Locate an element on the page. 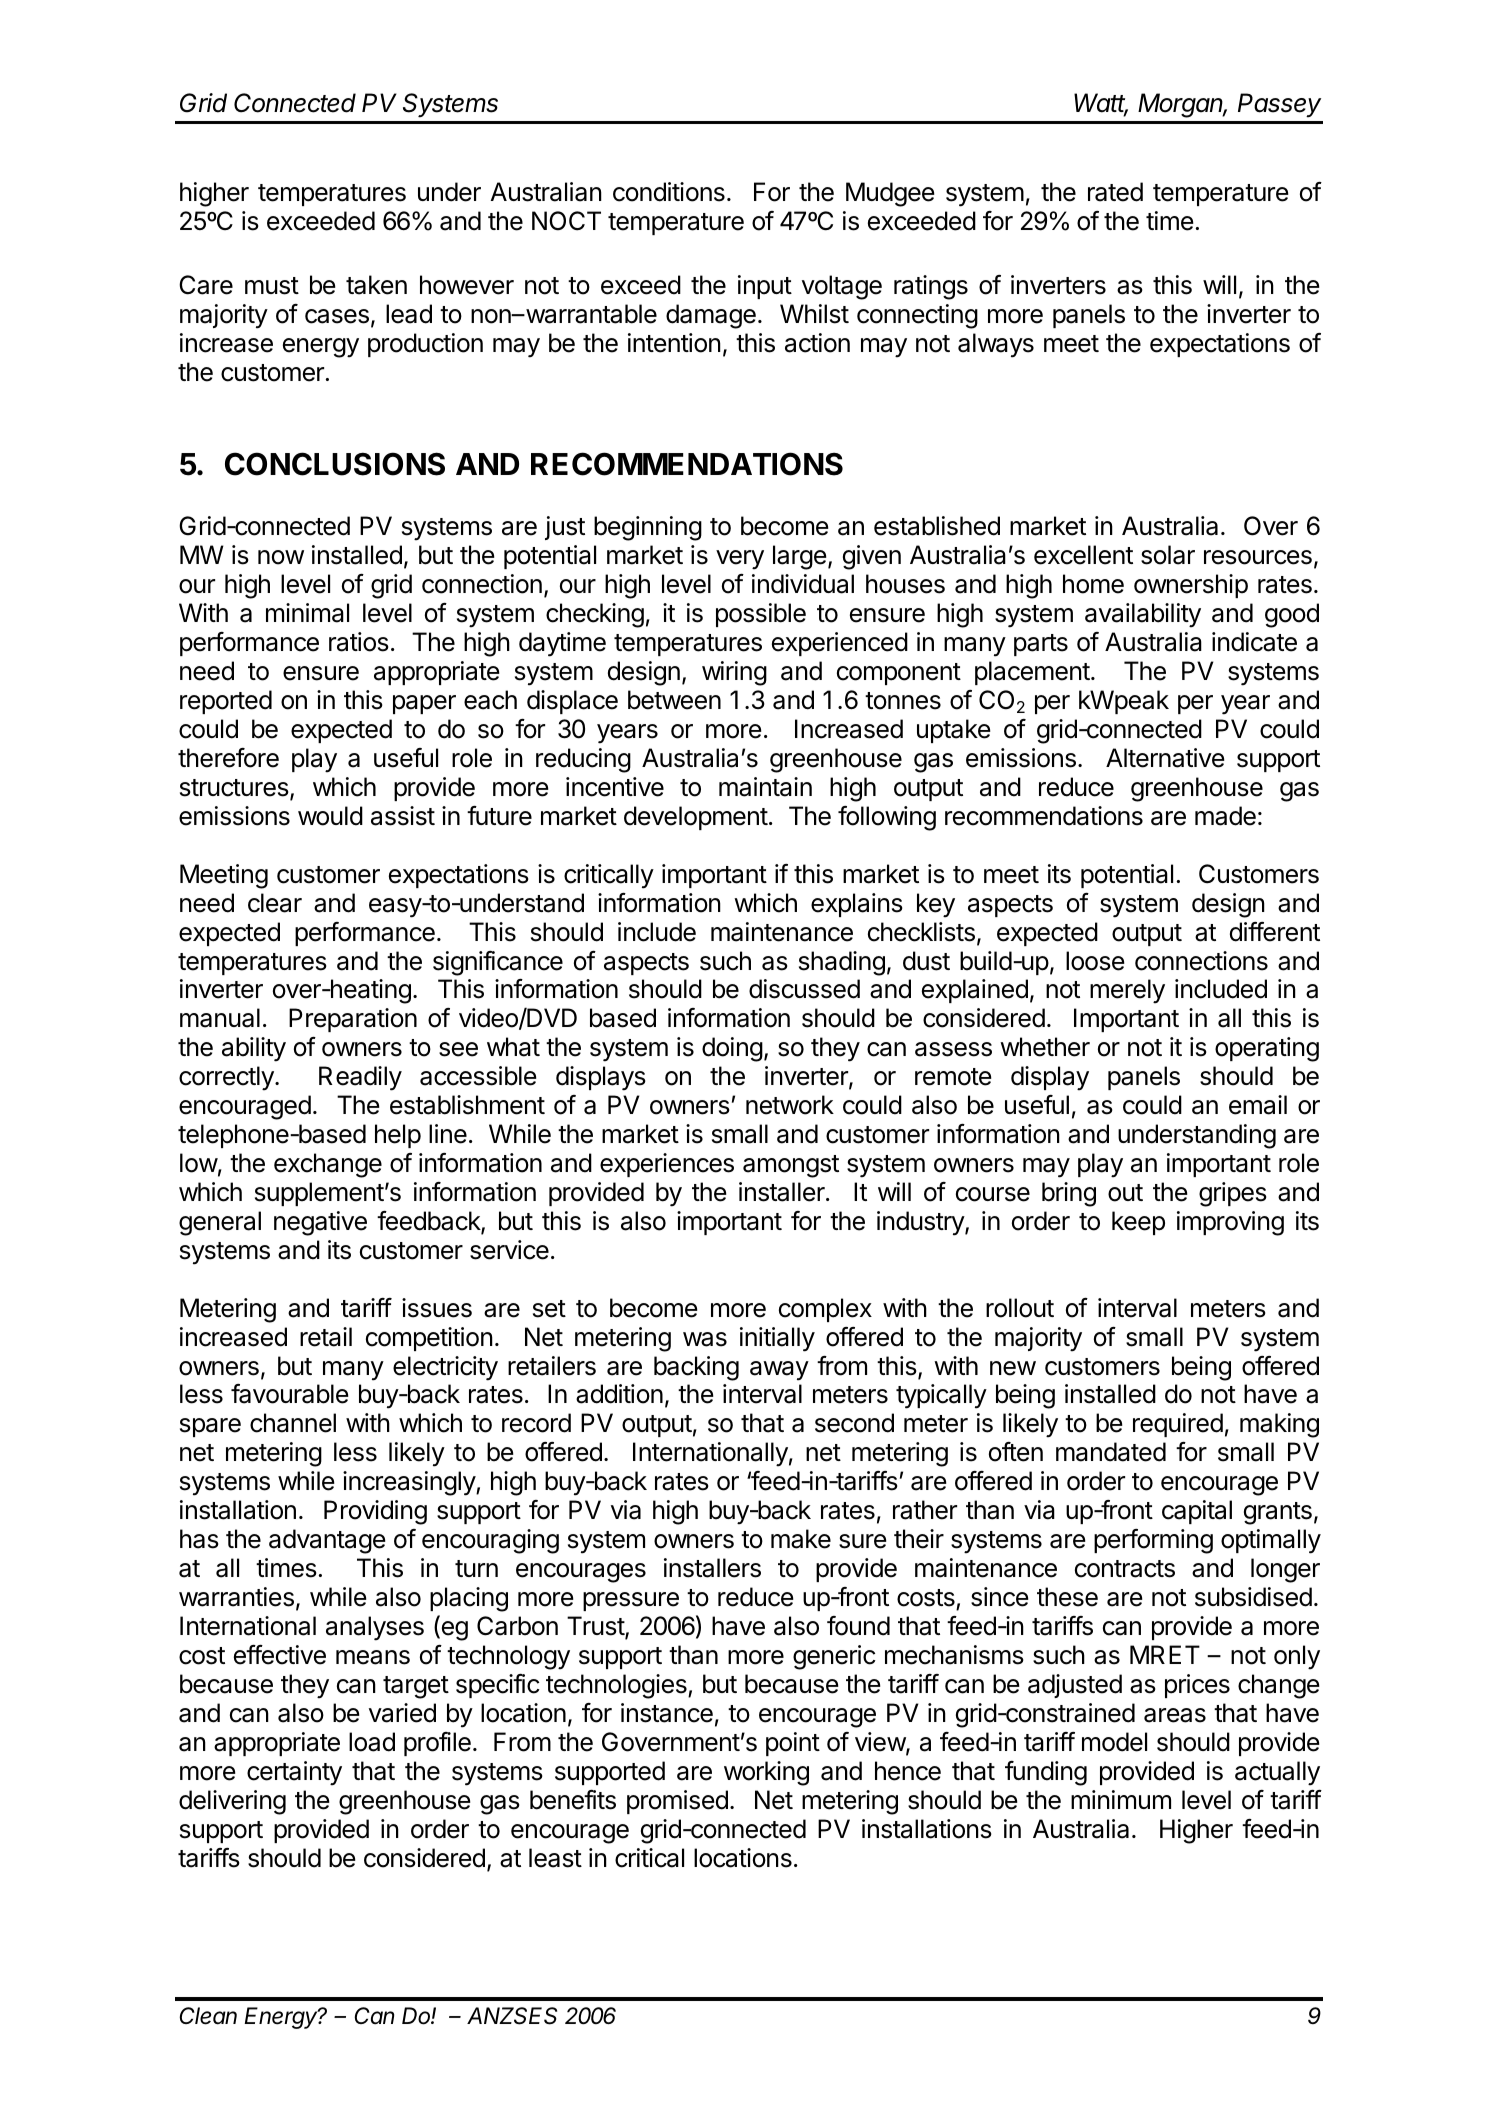 Image resolution: width=1497 pixels, height=2119 pixels. rated is located at coordinates (1115, 192).
